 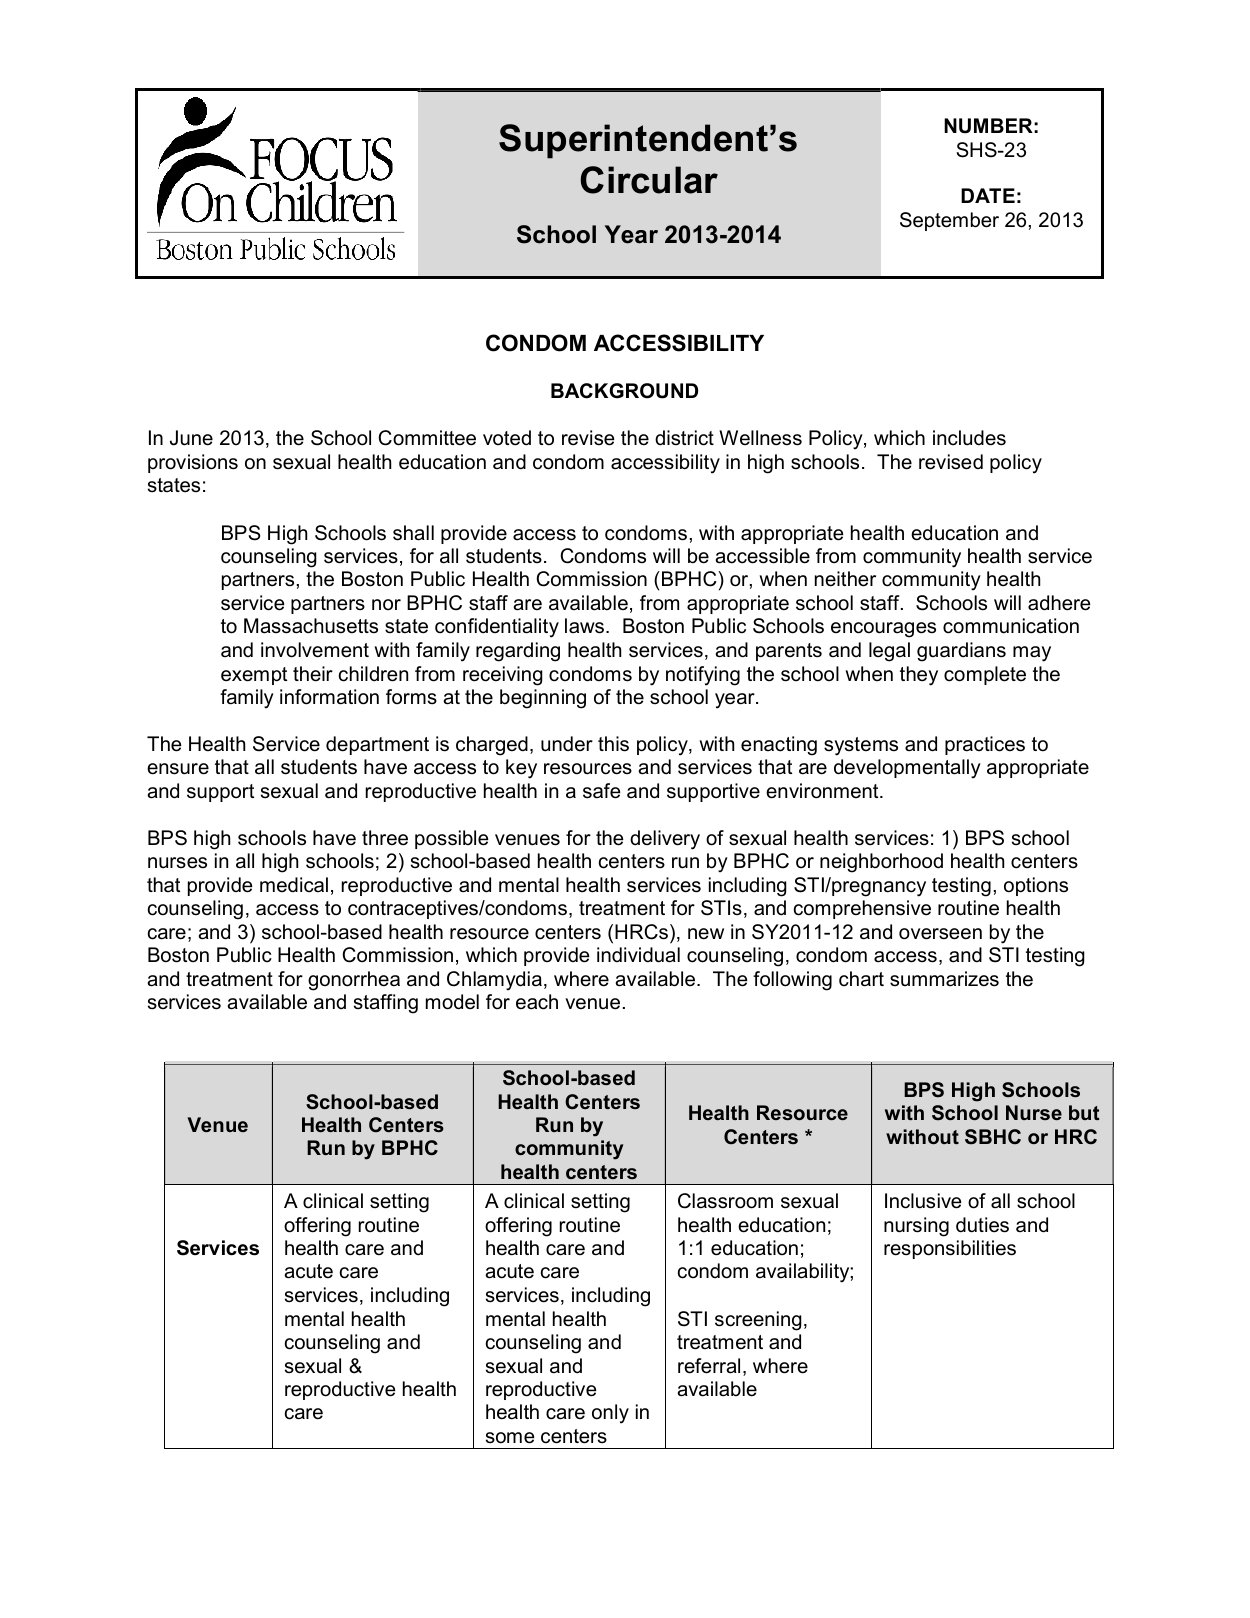 I want to click on three, so click(x=385, y=838).
